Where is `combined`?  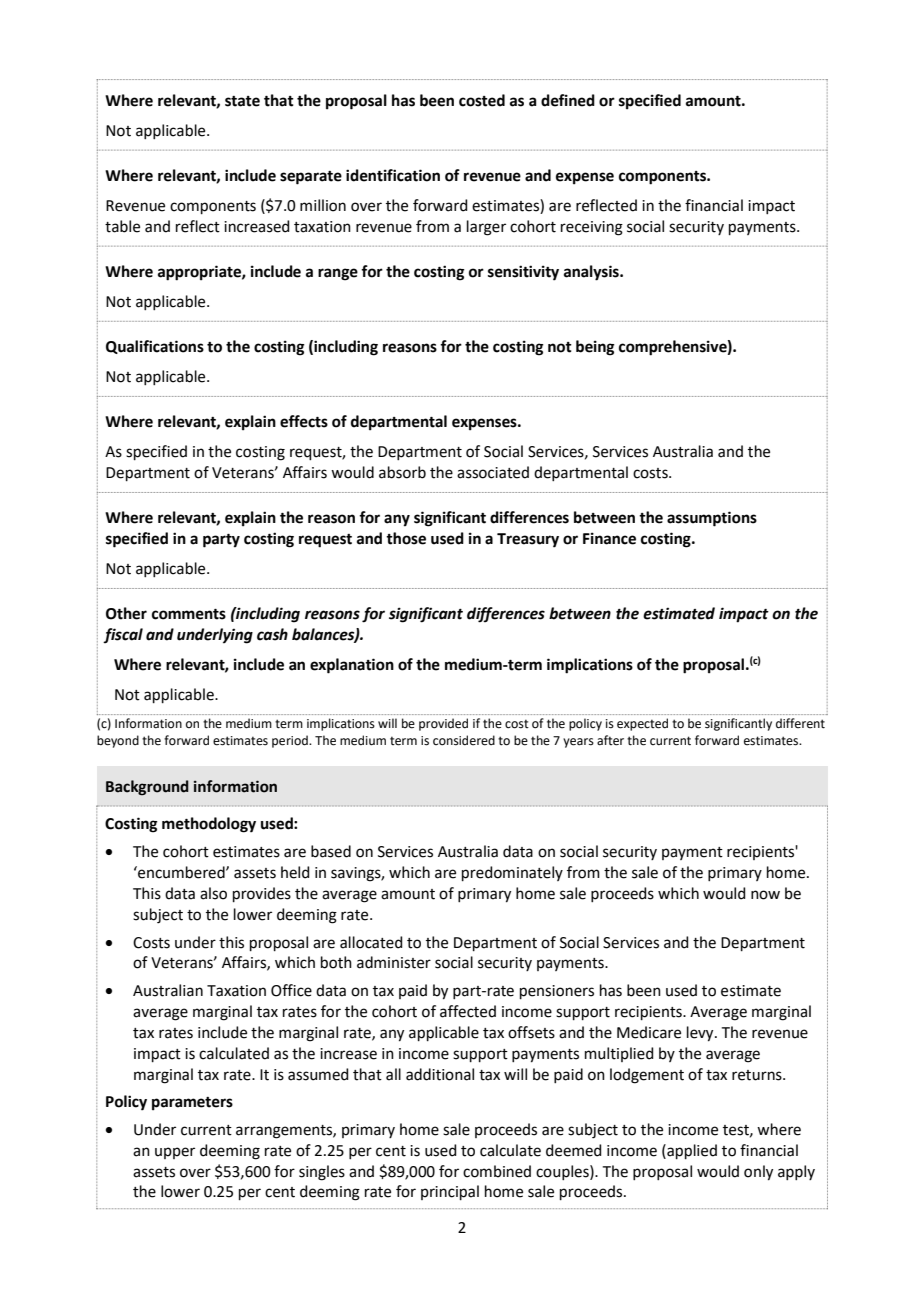 combined is located at coordinates (497, 1171).
